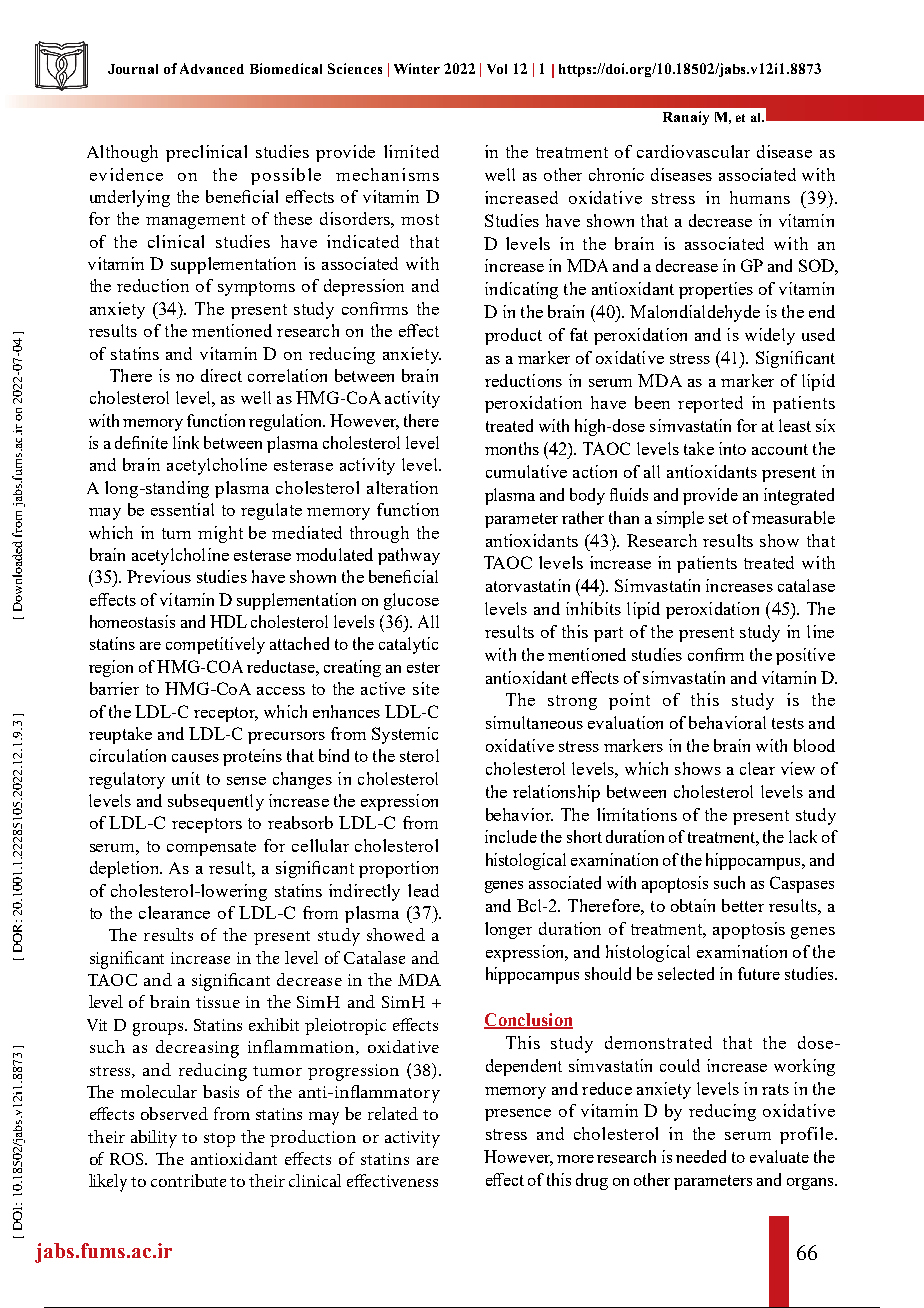 The image size is (924, 1308). What do you see at coordinates (788, 723) in the screenshot?
I see `tests` at bounding box center [788, 723].
